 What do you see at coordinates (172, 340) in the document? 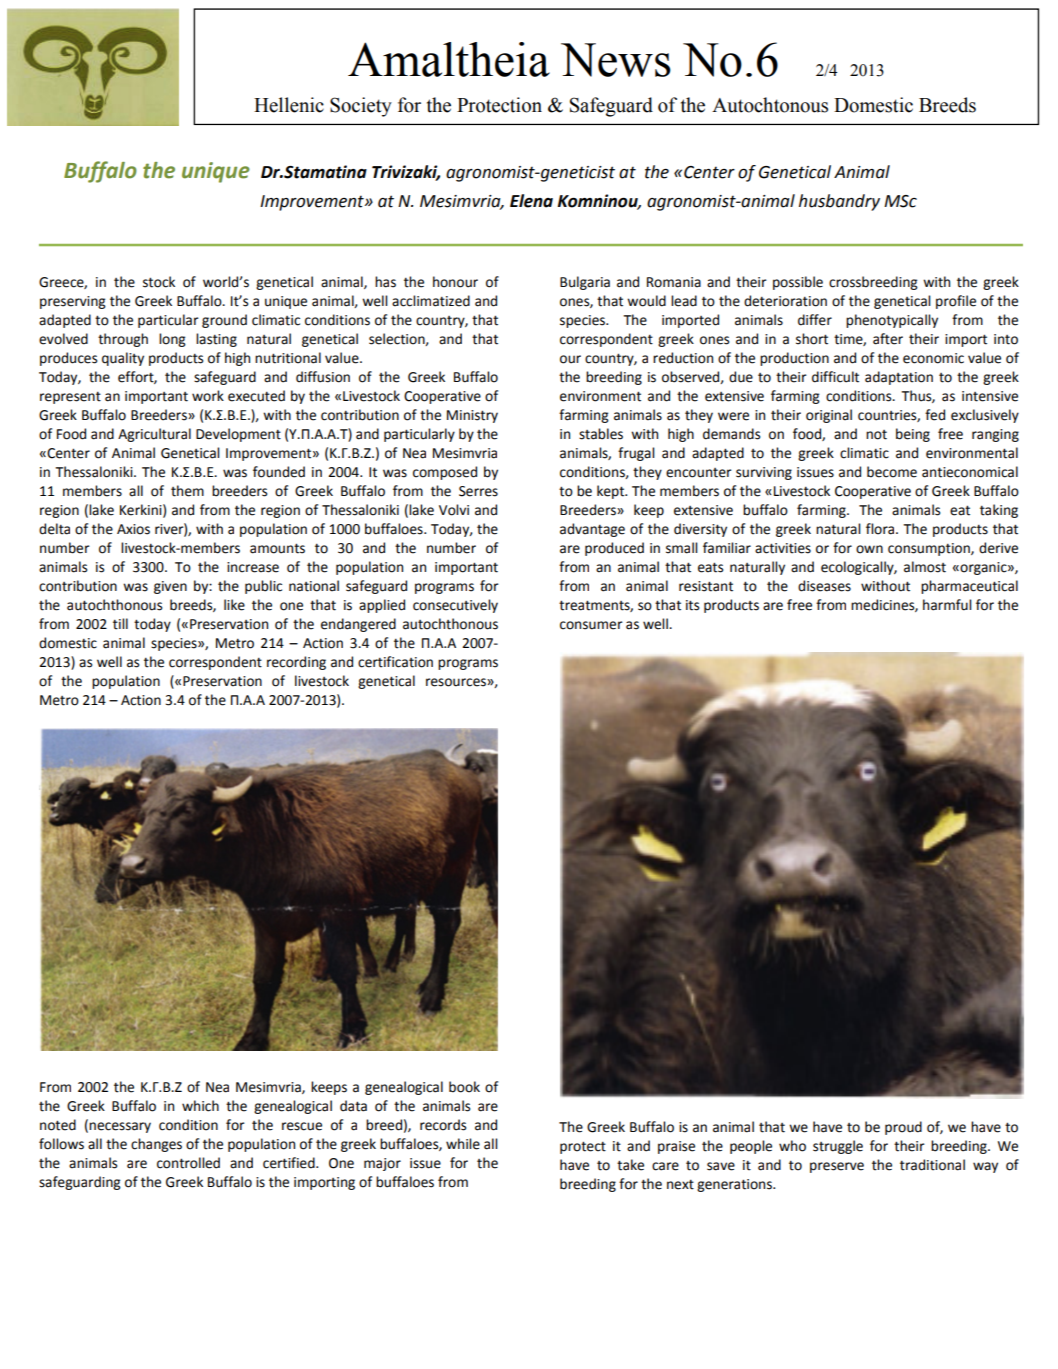
I see `long` at bounding box center [172, 340].
